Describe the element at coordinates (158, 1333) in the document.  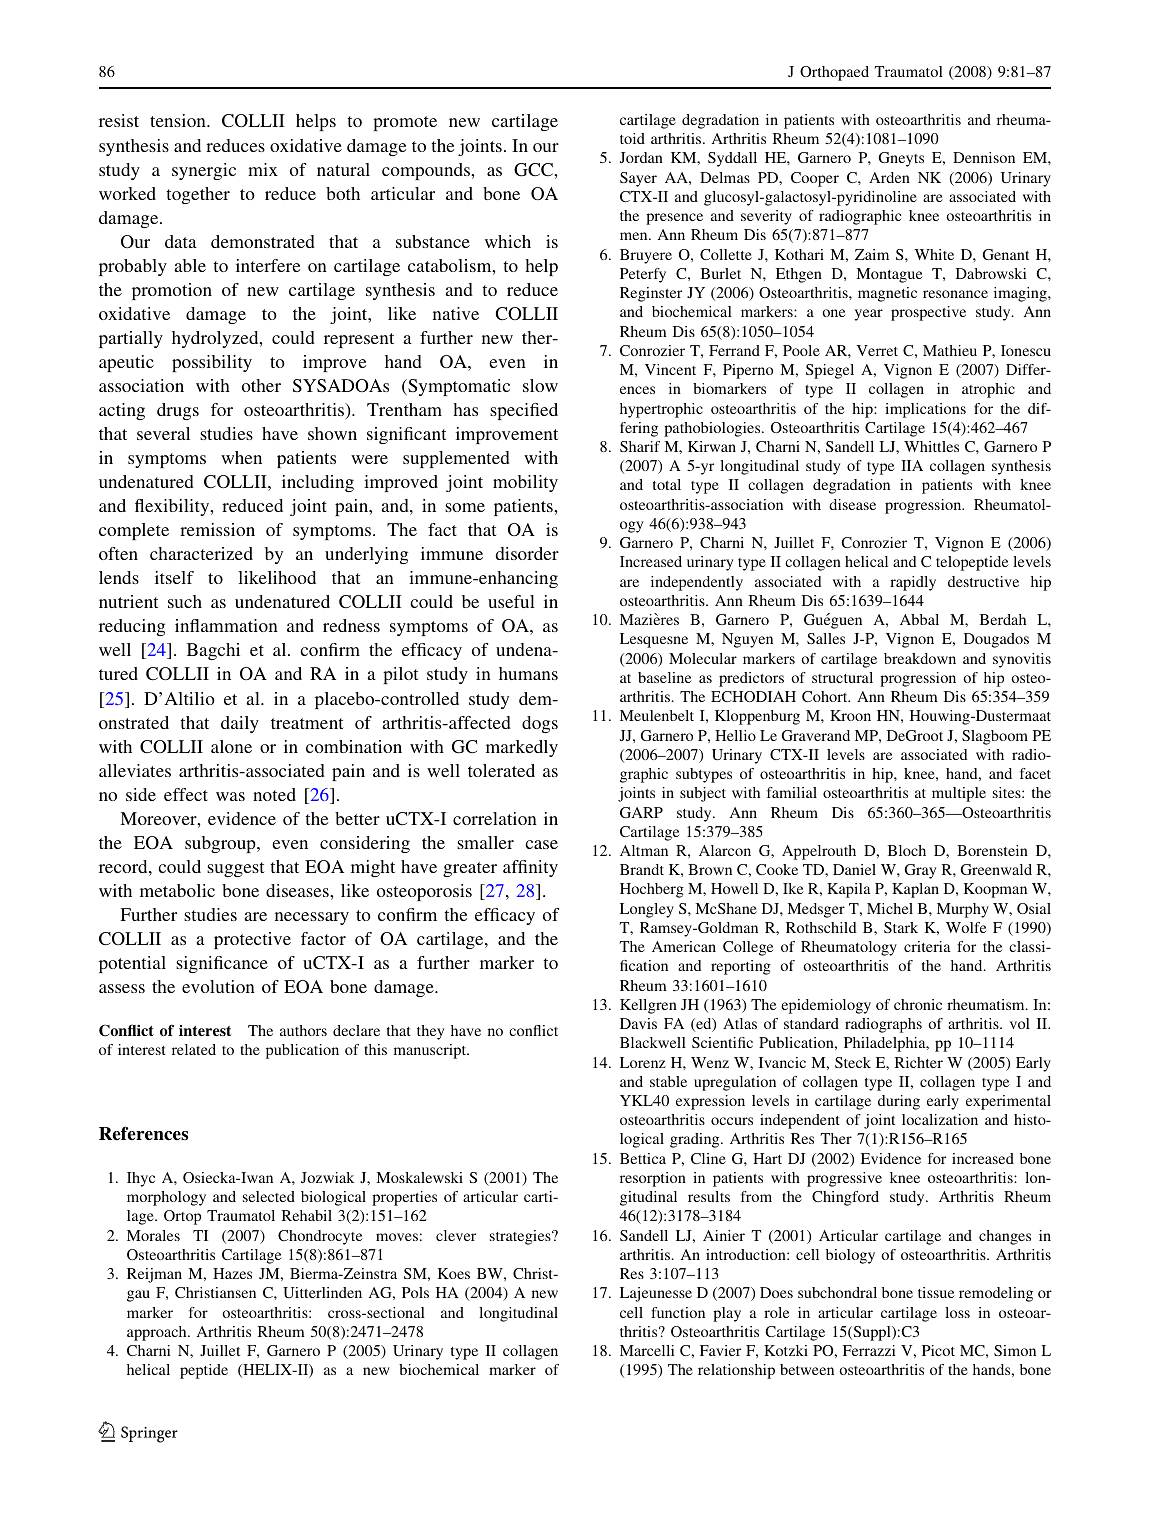
I see `approach` at that location.
